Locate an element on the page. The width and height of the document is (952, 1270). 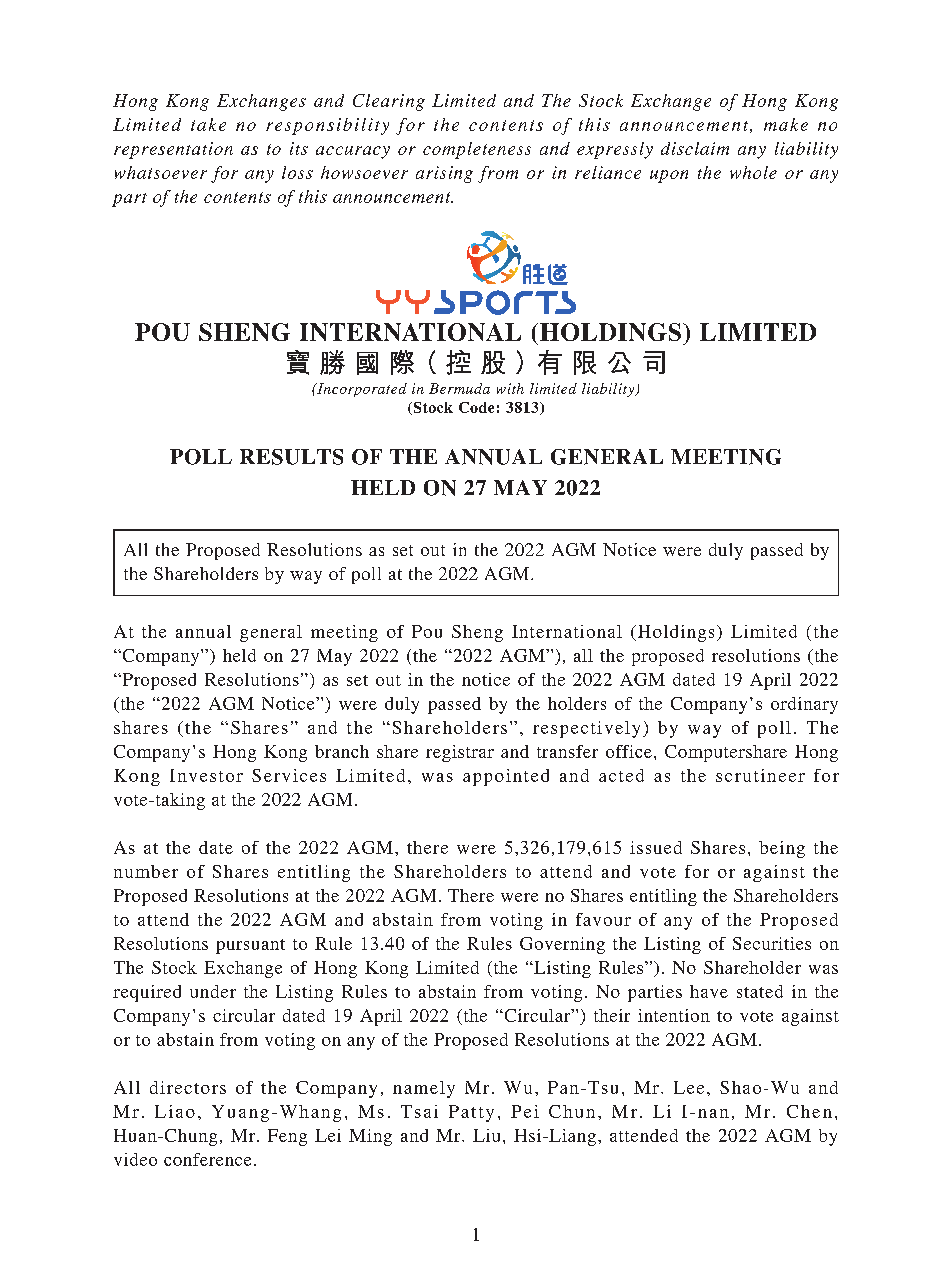
Code is located at coordinates (476, 407).
